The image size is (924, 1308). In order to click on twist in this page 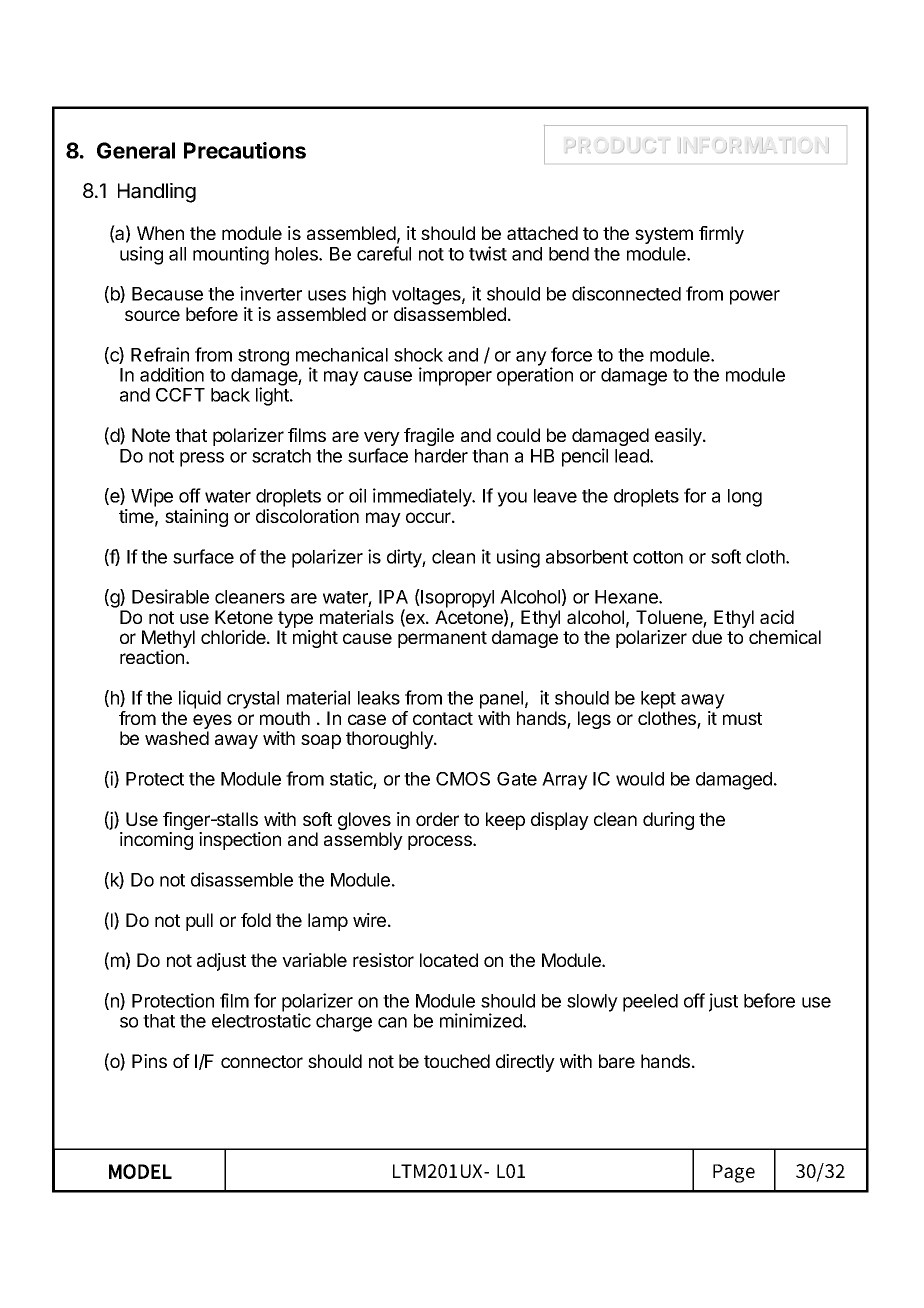, I will do `click(488, 253)`.
